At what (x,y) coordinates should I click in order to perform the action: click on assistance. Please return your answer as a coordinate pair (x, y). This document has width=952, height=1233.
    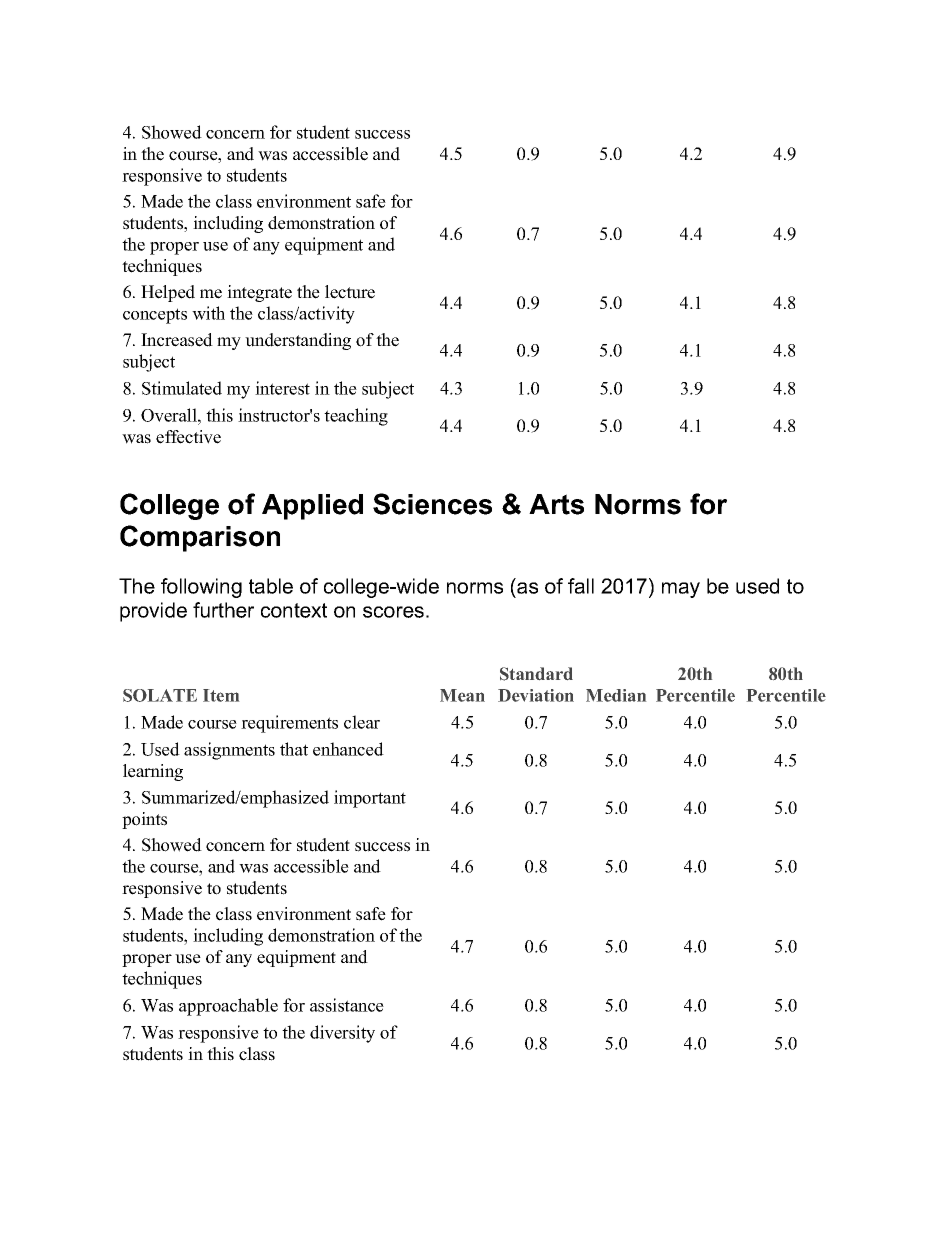
    Looking at the image, I should click on (347, 1005).
